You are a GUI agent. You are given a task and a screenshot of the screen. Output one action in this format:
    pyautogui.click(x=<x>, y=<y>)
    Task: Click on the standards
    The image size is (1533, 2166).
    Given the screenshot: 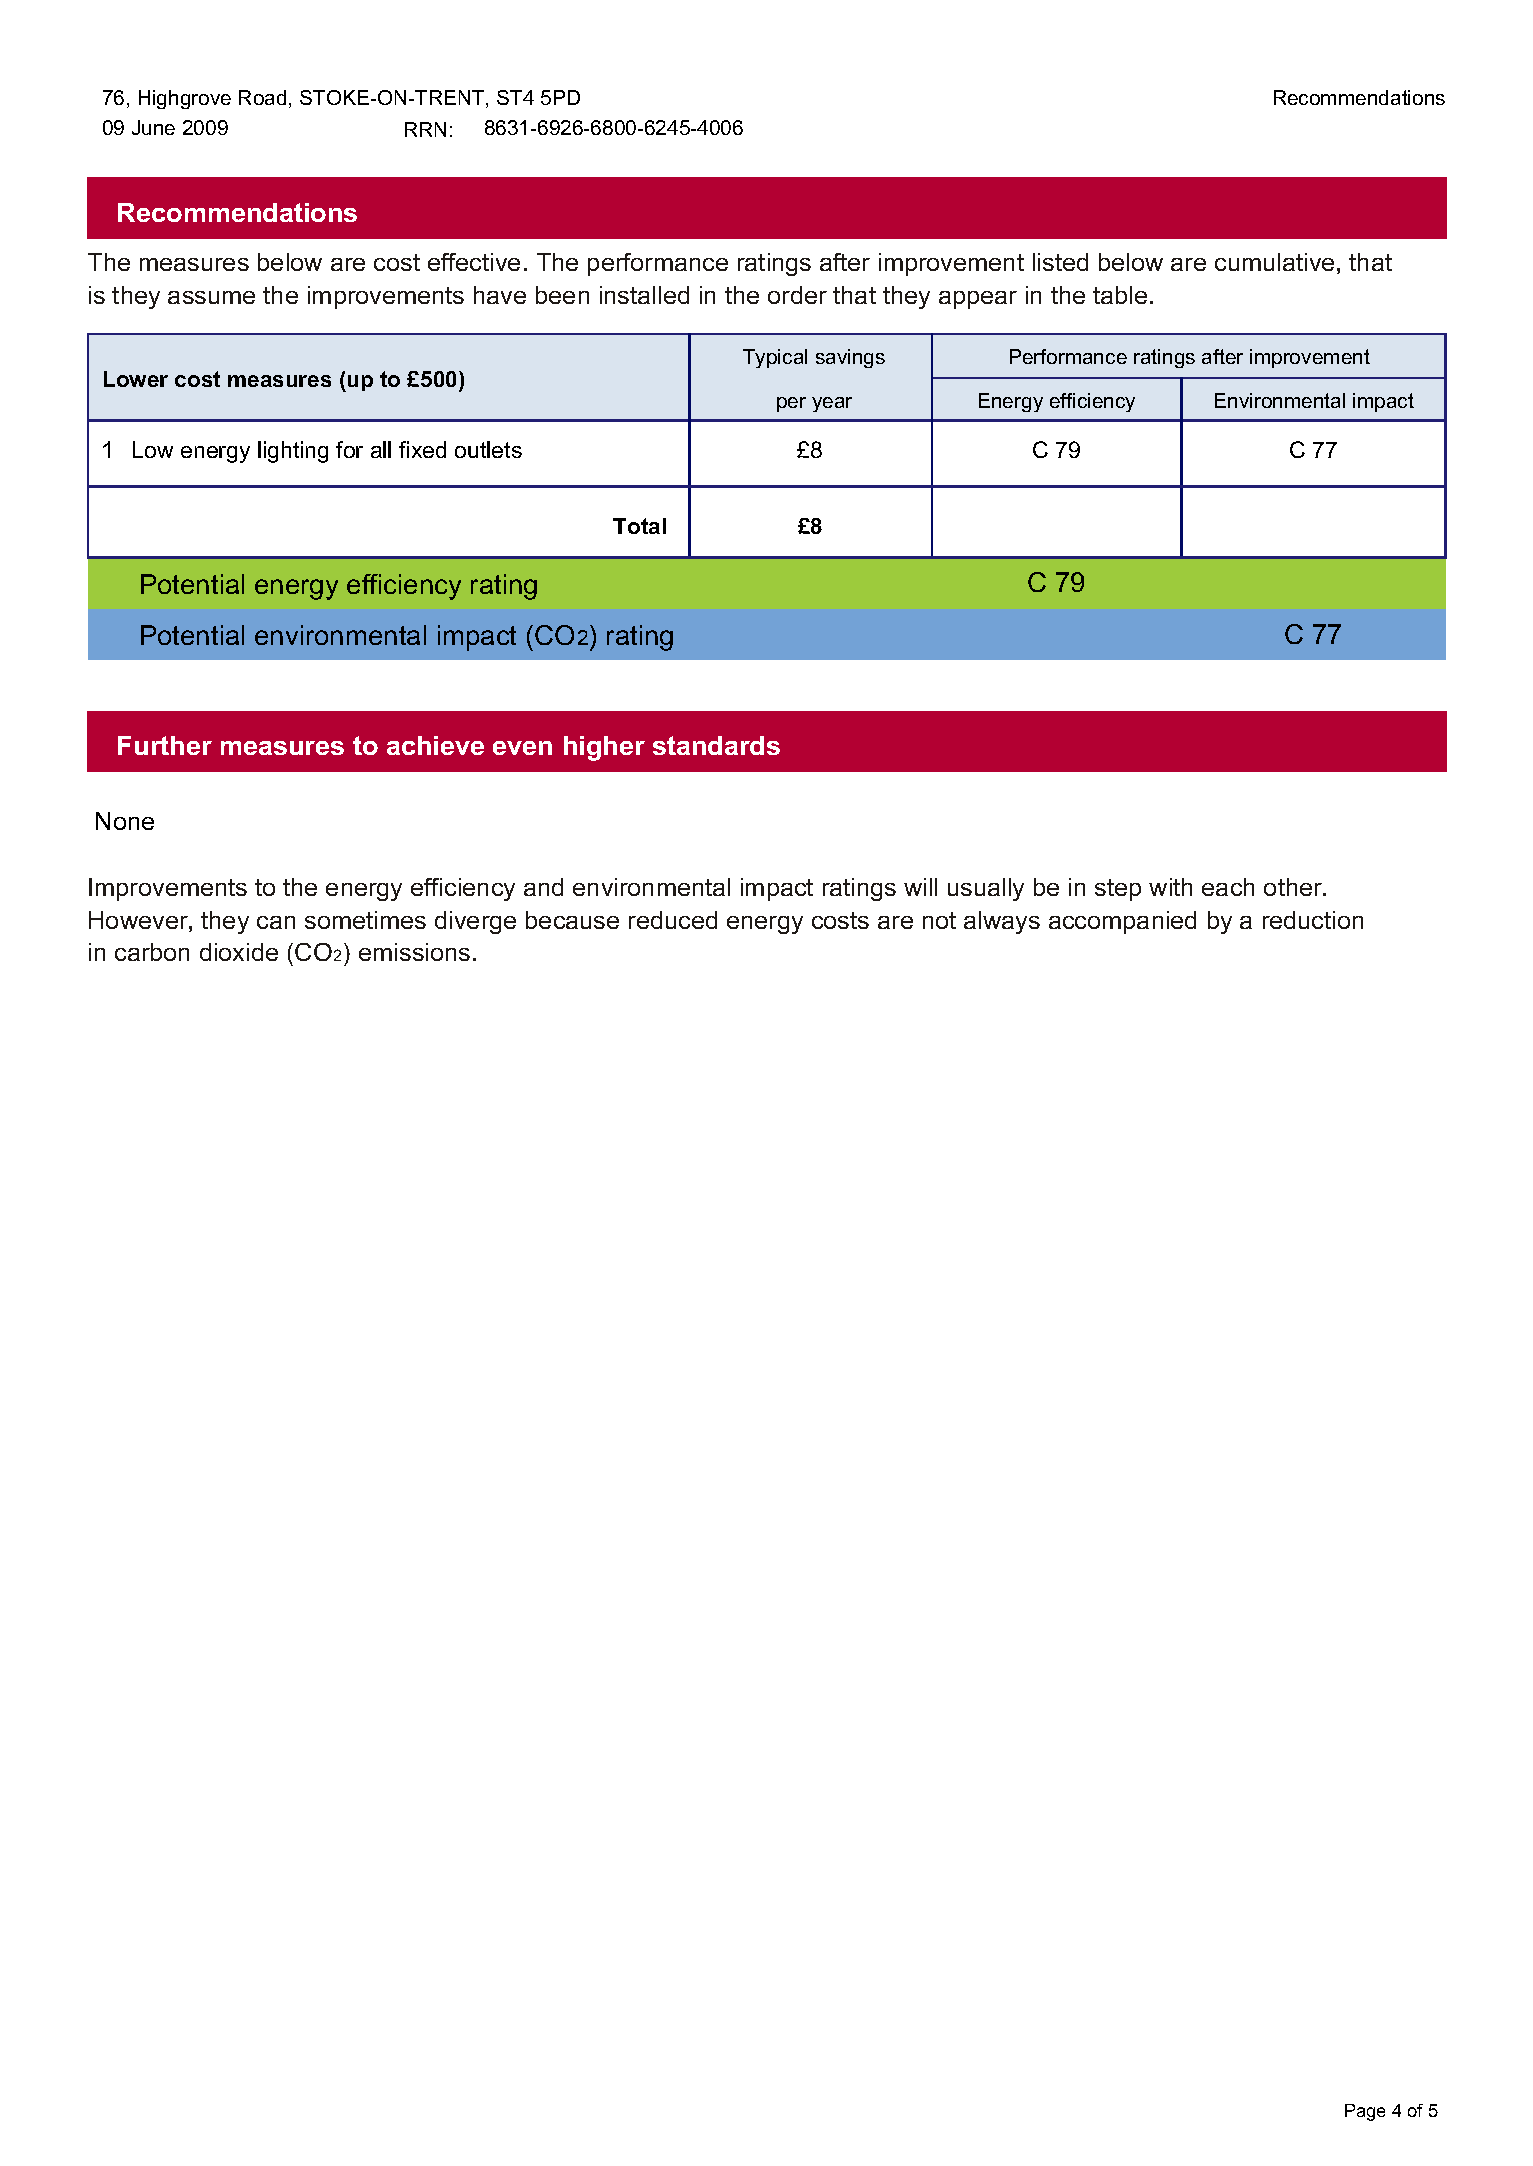 What is the action you would take?
    pyautogui.click(x=716, y=745)
